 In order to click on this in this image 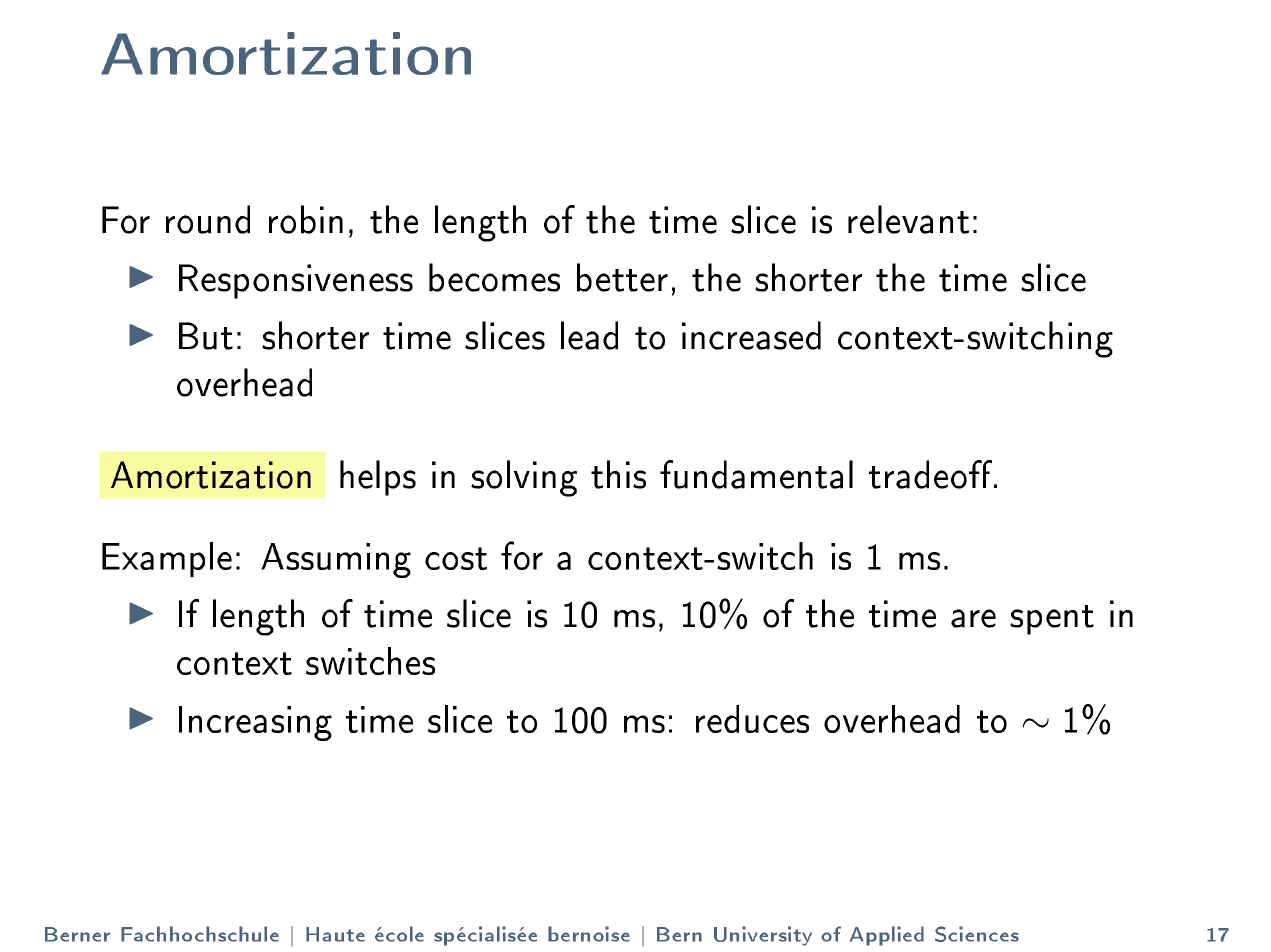, I will do `click(618, 474)`.
